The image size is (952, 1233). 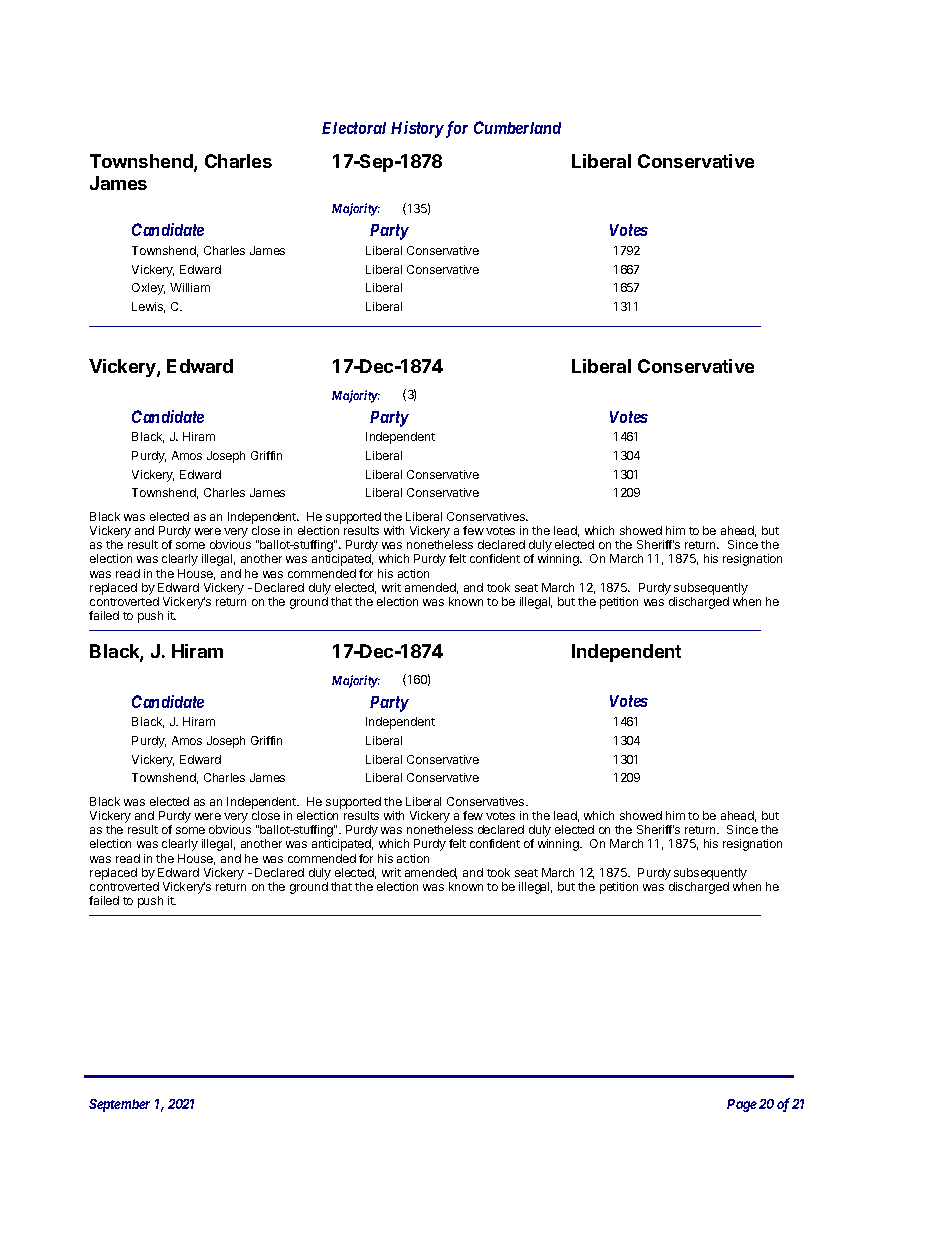 What do you see at coordinates (119, 1105) in the screenshot?
I see `September` at bounding box center [119, 1105].
